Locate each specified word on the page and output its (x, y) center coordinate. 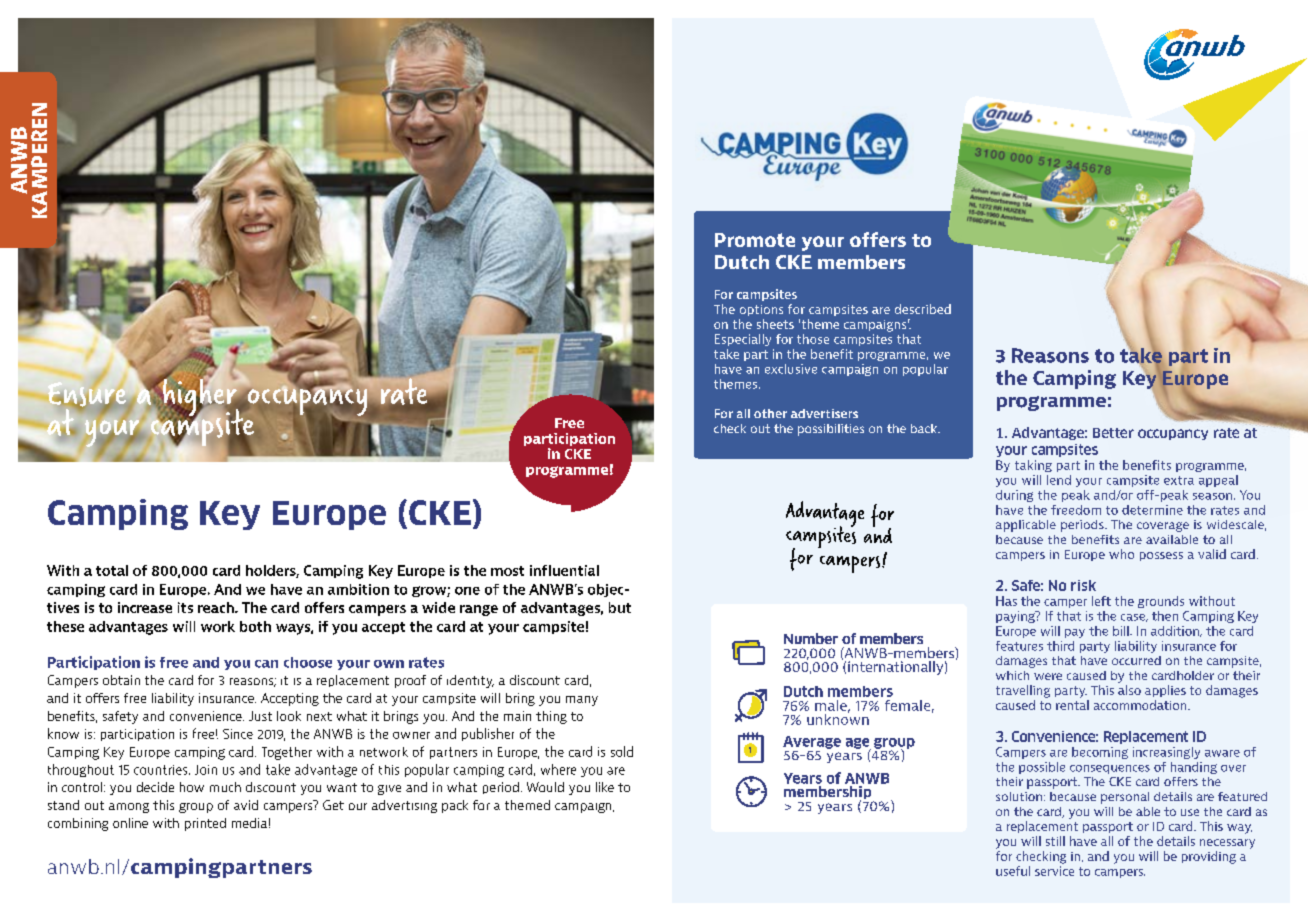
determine (1152, 510)
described (923, 309)
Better (1113, 433)
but (620, 607)
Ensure (88, 395)
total (112, 570)
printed (205, 824)
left (1101, 601)
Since (238, 734)
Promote (755, 240)
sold (622, 751)
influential (564, 570)
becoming (1100, 753)
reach (217, 607)
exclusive (791, 369)
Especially (743, 340)
